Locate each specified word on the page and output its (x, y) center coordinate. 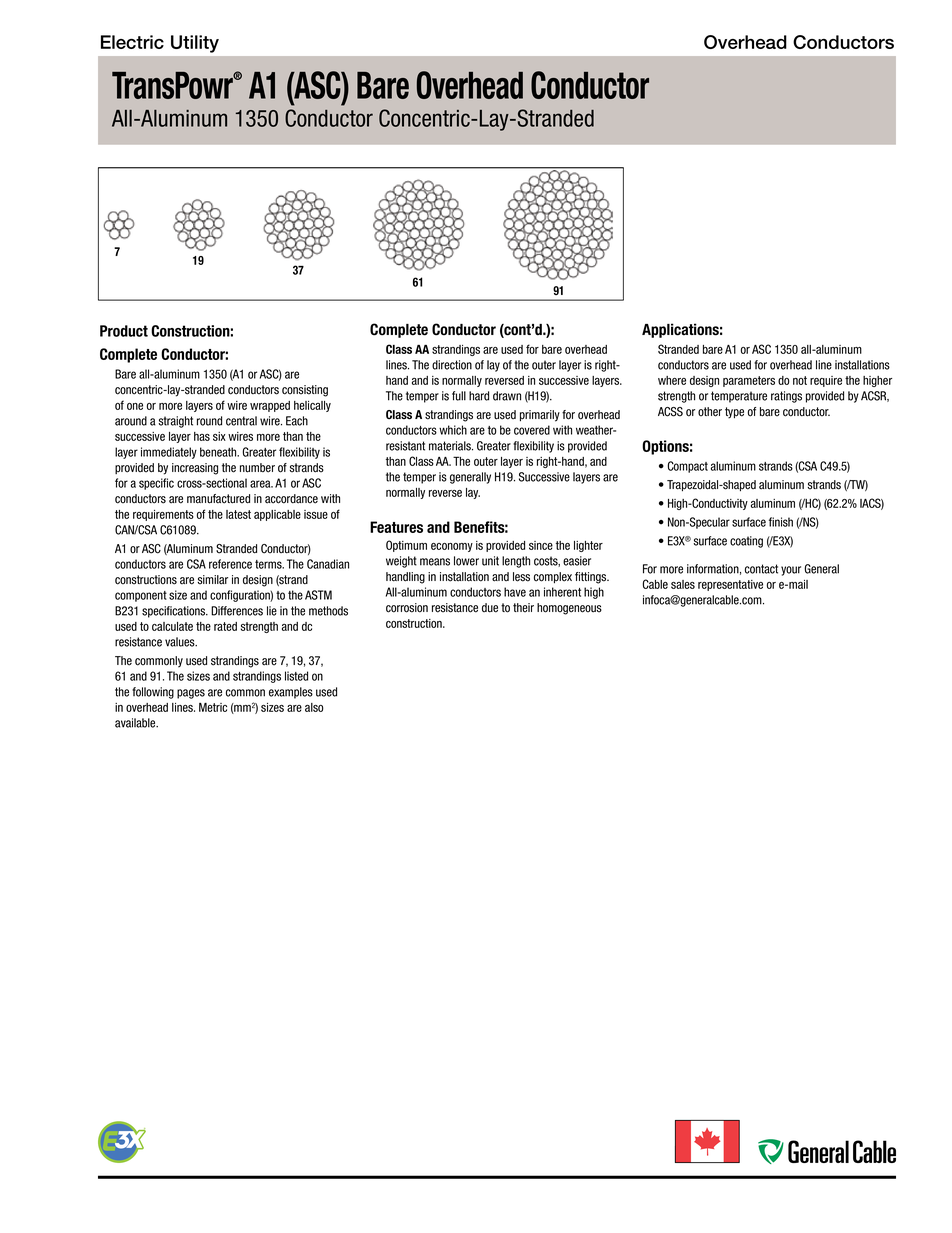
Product (124, 331)
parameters (749, 381)
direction (452, 365)
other (710, 412)
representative (730, 585)
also (314, 707)
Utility (195, 44)
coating (746, 542)
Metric (213, 707)
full (459, 396)
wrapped (270, 406)
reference (230, 564)
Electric (132, 42)
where (672, 380)
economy (452, 547)
